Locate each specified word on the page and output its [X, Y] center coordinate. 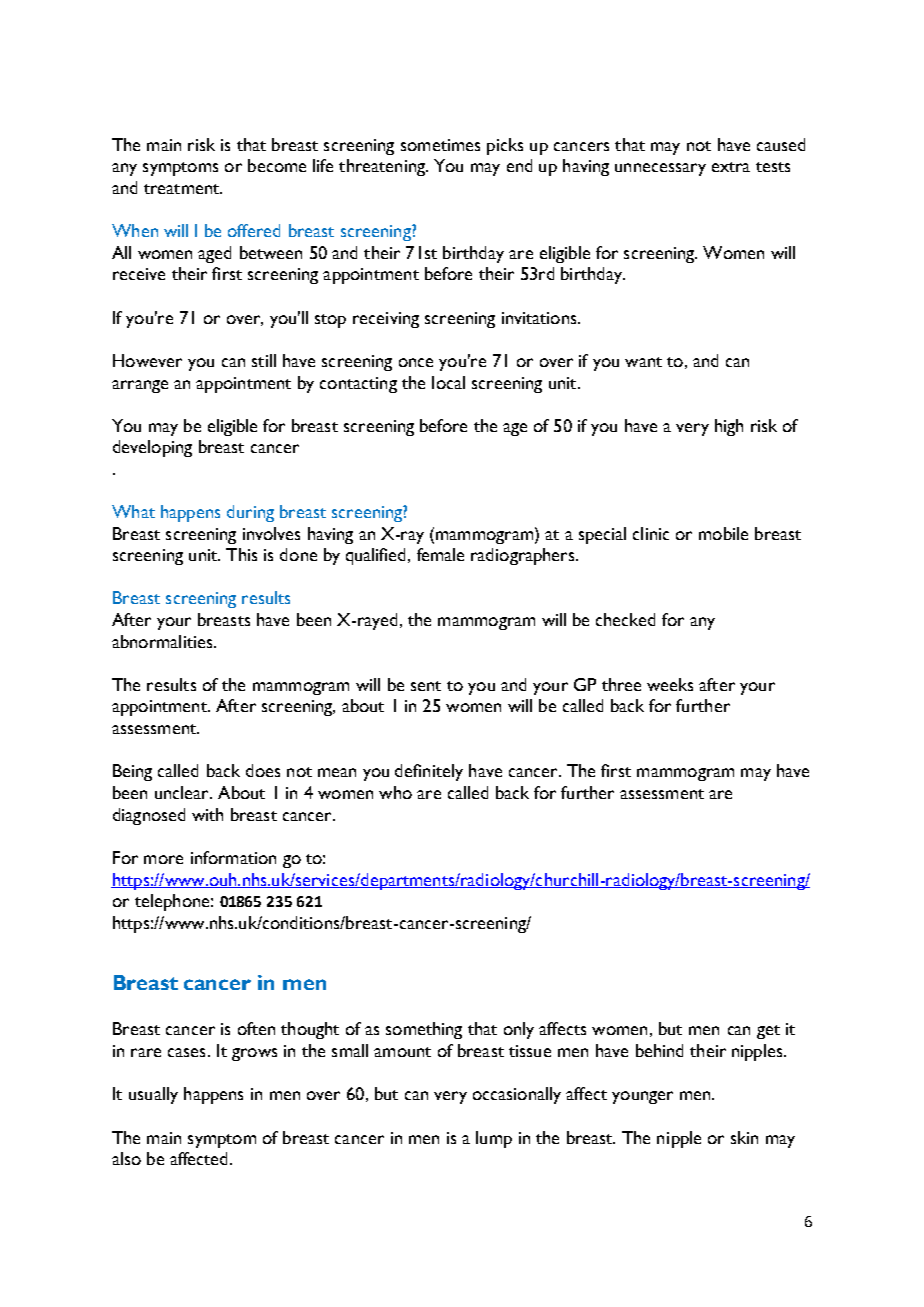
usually [153, 1095]
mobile [723, 533]
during [250, 513]
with [207, 814]
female [440, 554]
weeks [670, 684]
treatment [183, 189]
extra [731, 167]
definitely [429, 772]
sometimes [440, 145]
